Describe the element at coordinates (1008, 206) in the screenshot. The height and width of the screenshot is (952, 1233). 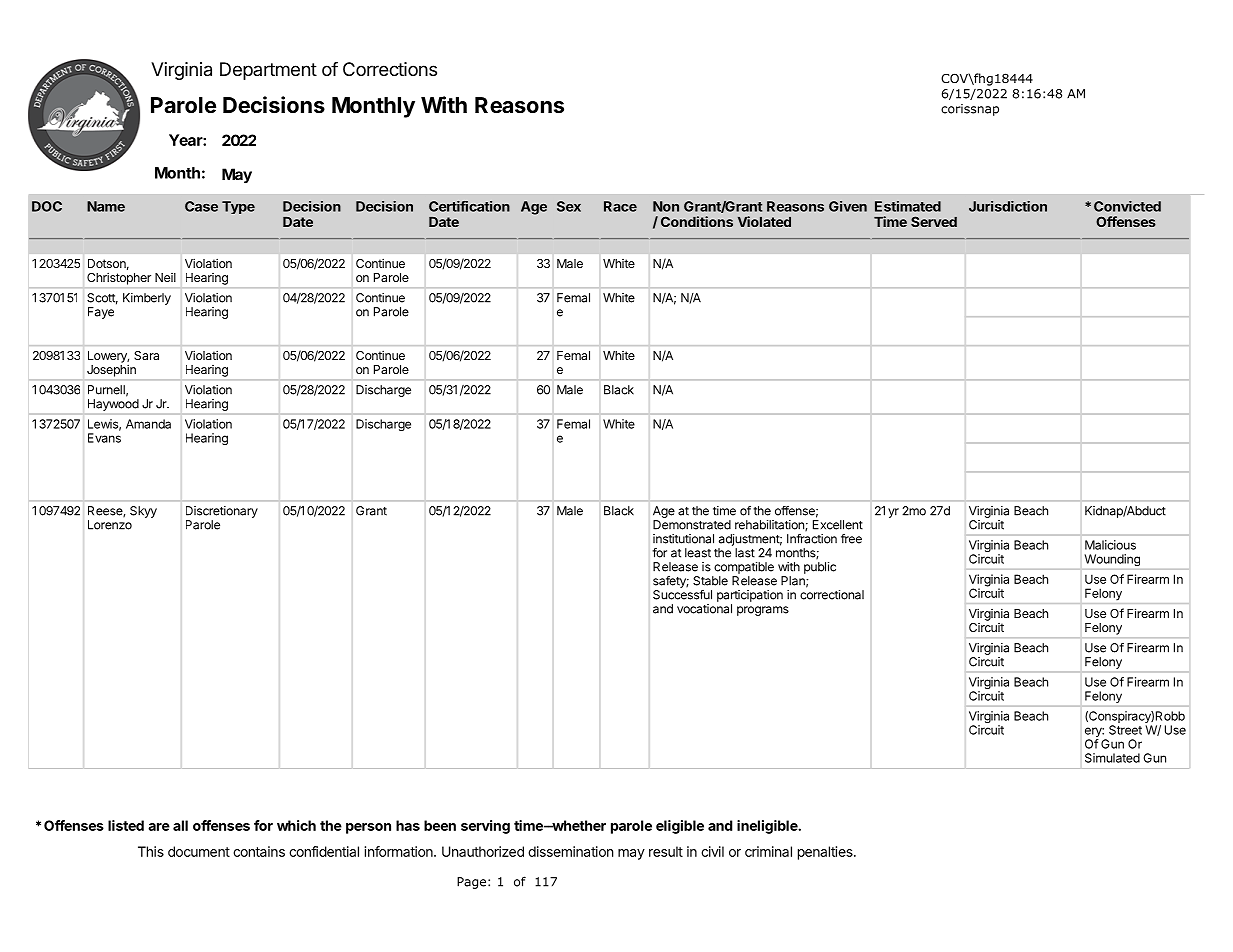
I see `Jurisdiction` at that location.
